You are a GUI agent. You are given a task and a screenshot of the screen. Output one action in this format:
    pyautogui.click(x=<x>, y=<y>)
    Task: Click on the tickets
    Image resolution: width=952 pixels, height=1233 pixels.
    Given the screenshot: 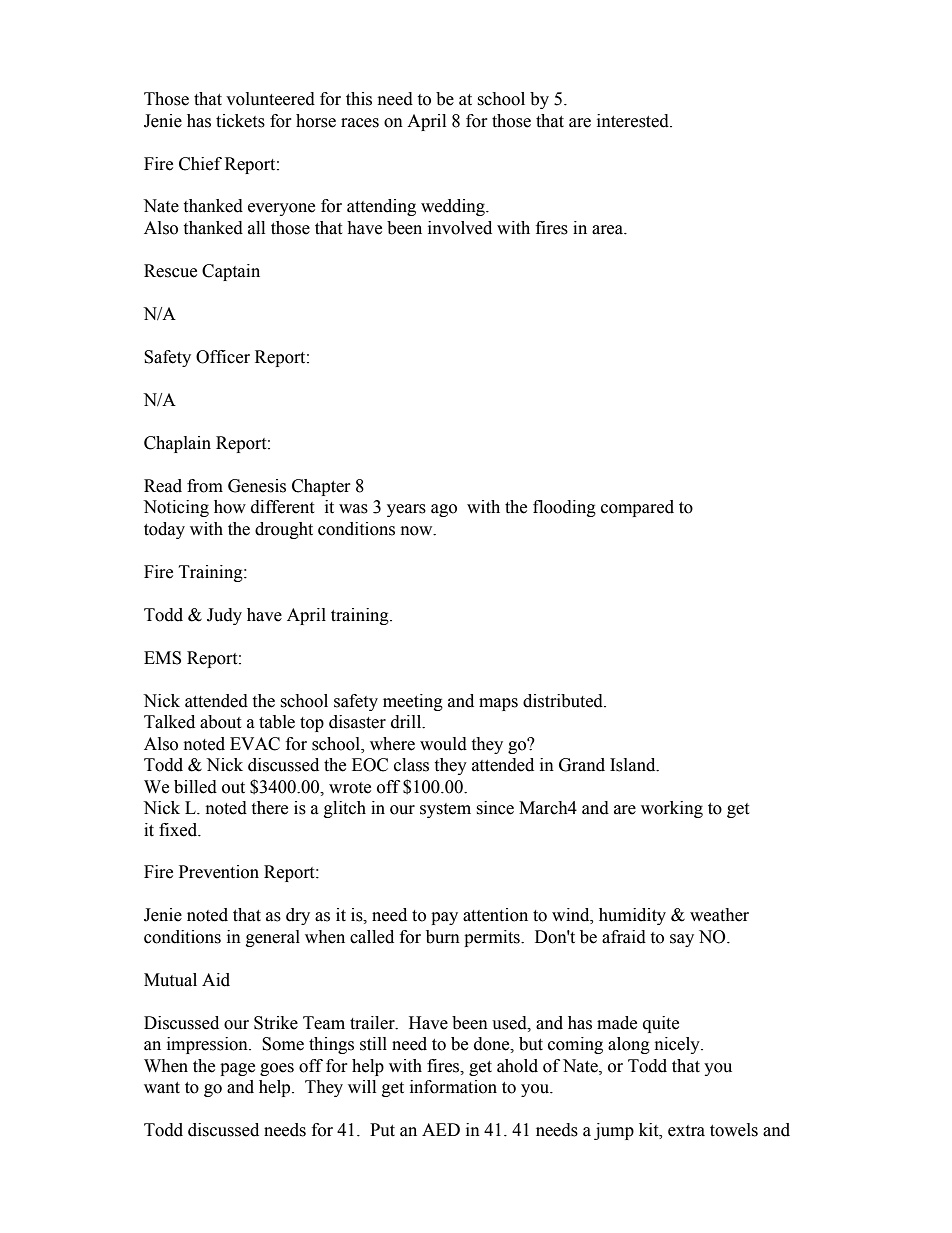 What is the action you would take?
    pyautogui.click(x=240, y=121)
